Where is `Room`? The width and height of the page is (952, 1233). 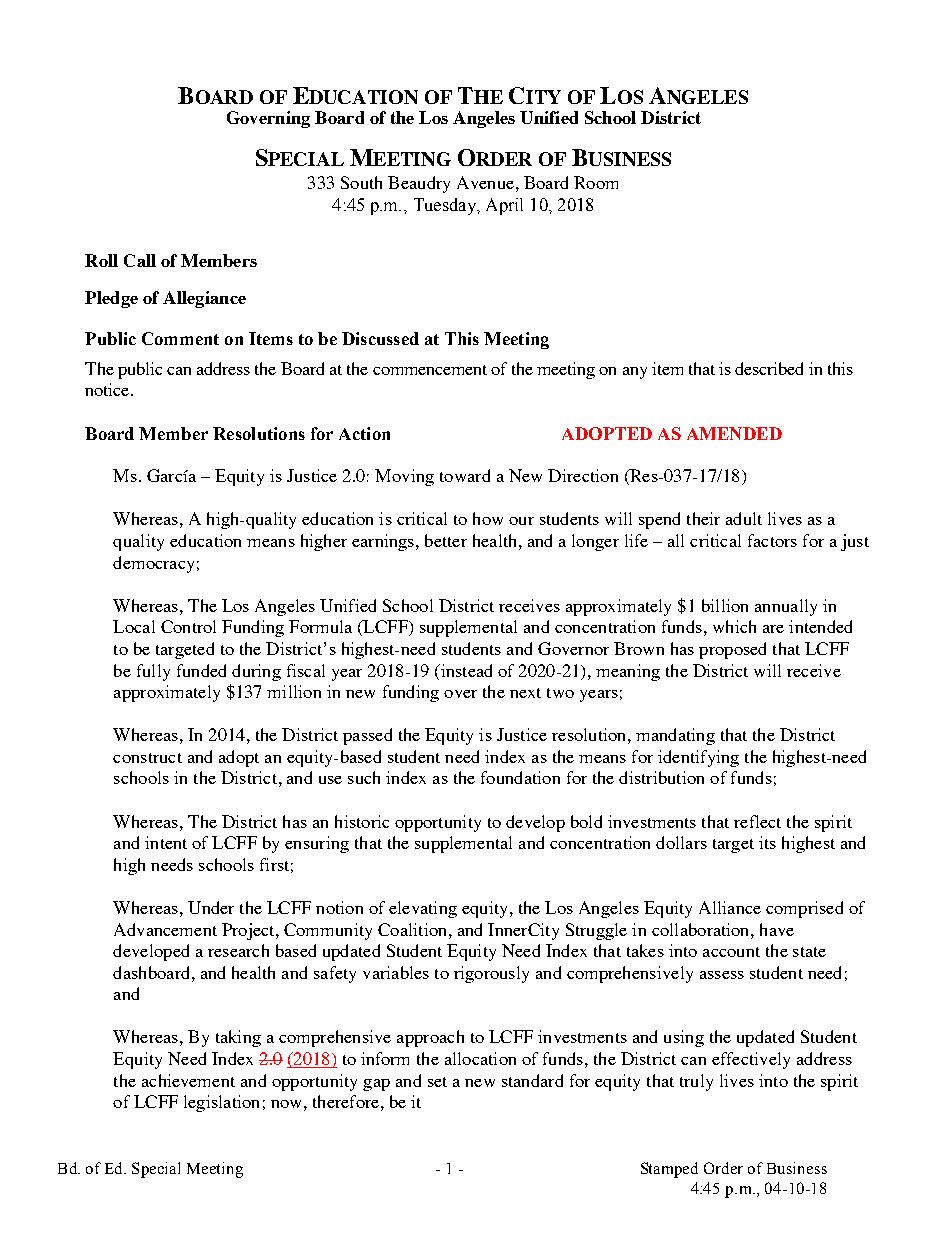 Room is located at coordinates (596, 182).
